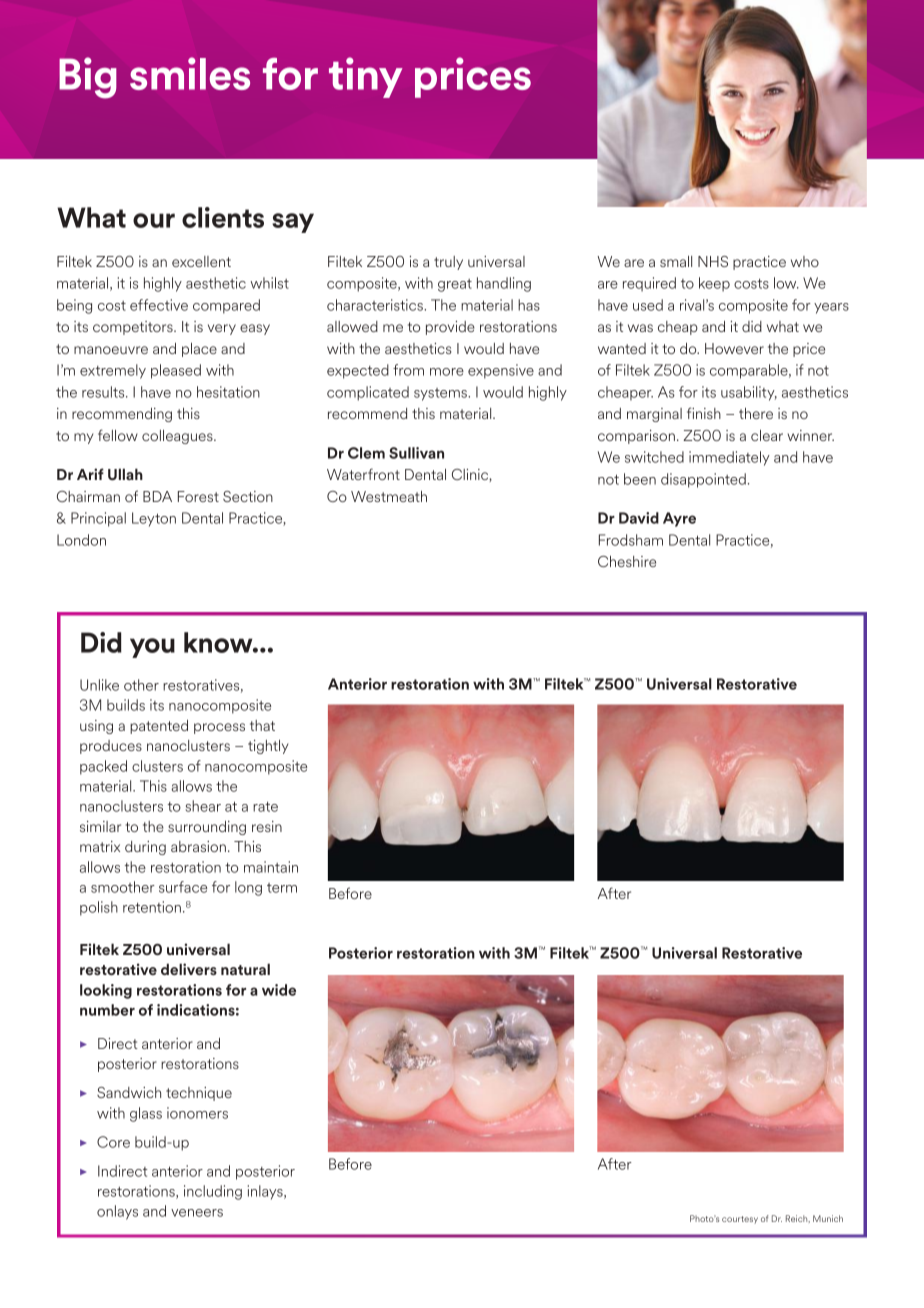 This screenshot has height=1308, width=924. What do you see at coordinates (366, 77) in the screenshot?
I see `tiny` at bounding box center [366, 77].
